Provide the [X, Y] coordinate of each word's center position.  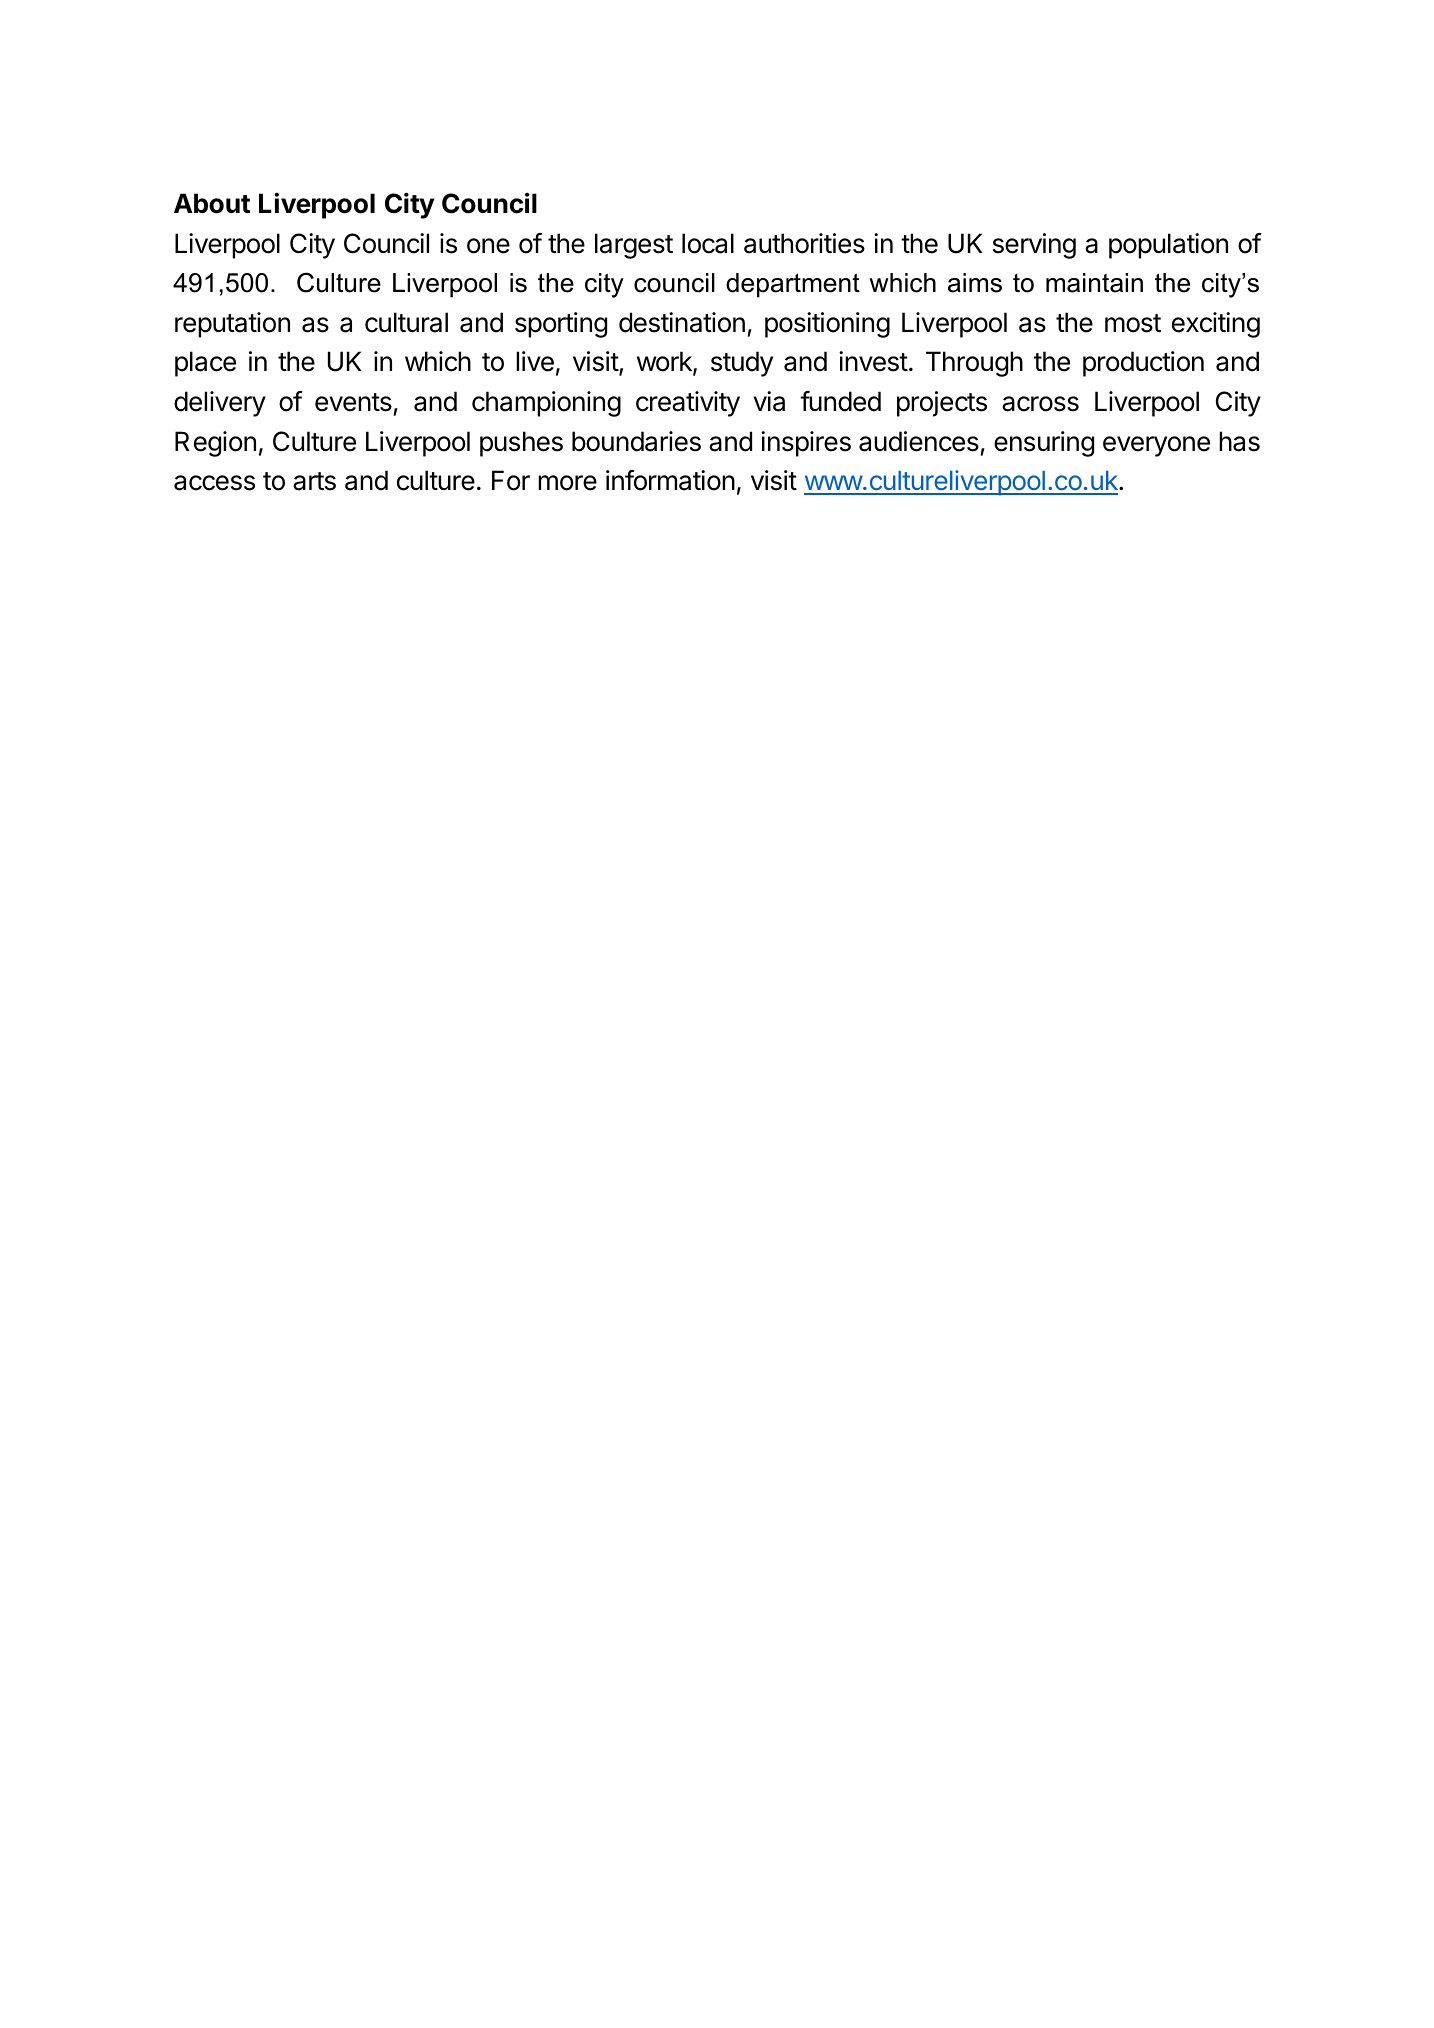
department [793, 285]
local [708, 243]
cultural [406, 322]
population [1168, 246]
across [1040, 404]
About [212, 203]
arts [314, 481]
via [769, 401]
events [353, 402]
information [670, 480]
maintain [1094, 283]
